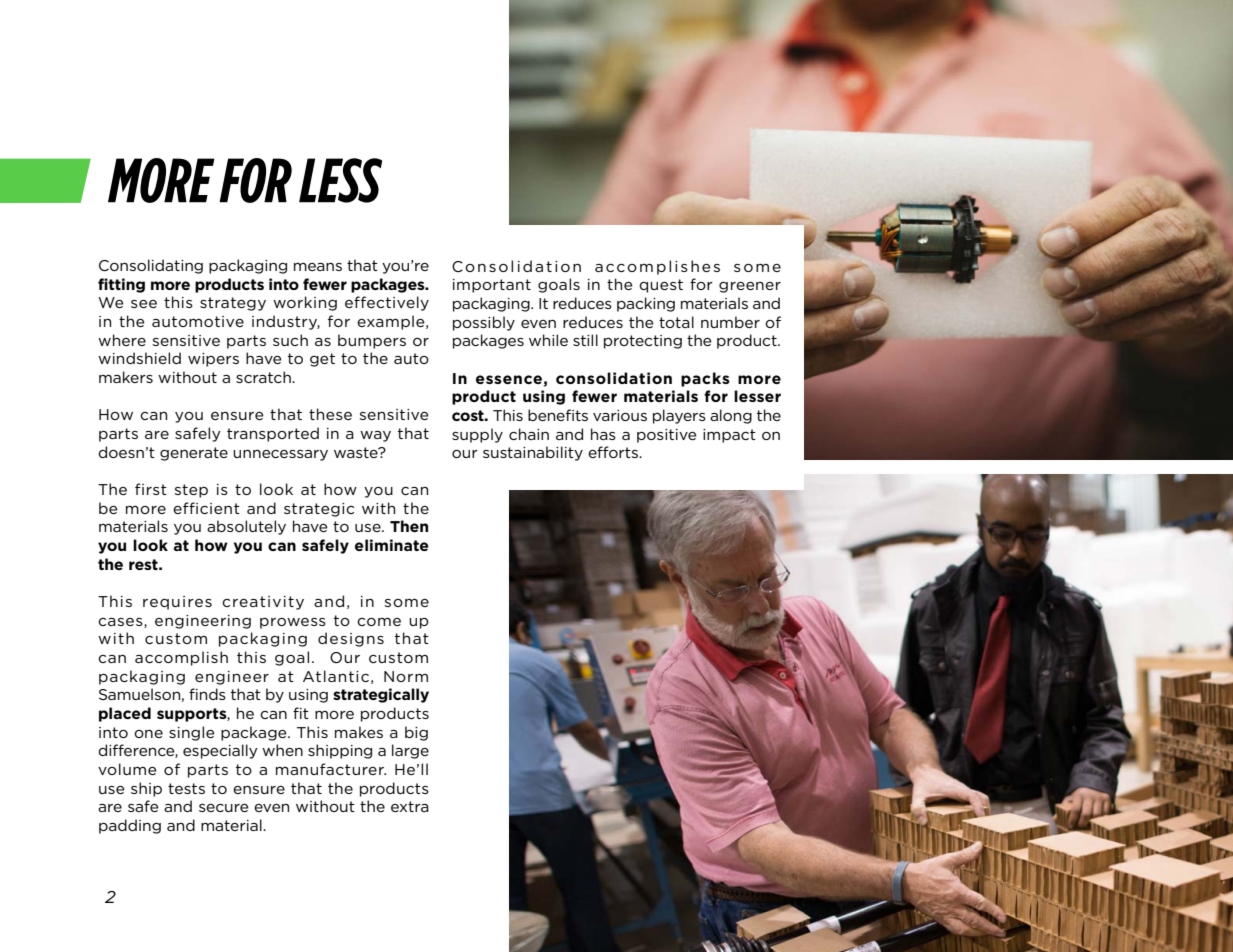 The height and width of the screenshot is (952, 1233). I want to click on requires, so click(177, 603).
